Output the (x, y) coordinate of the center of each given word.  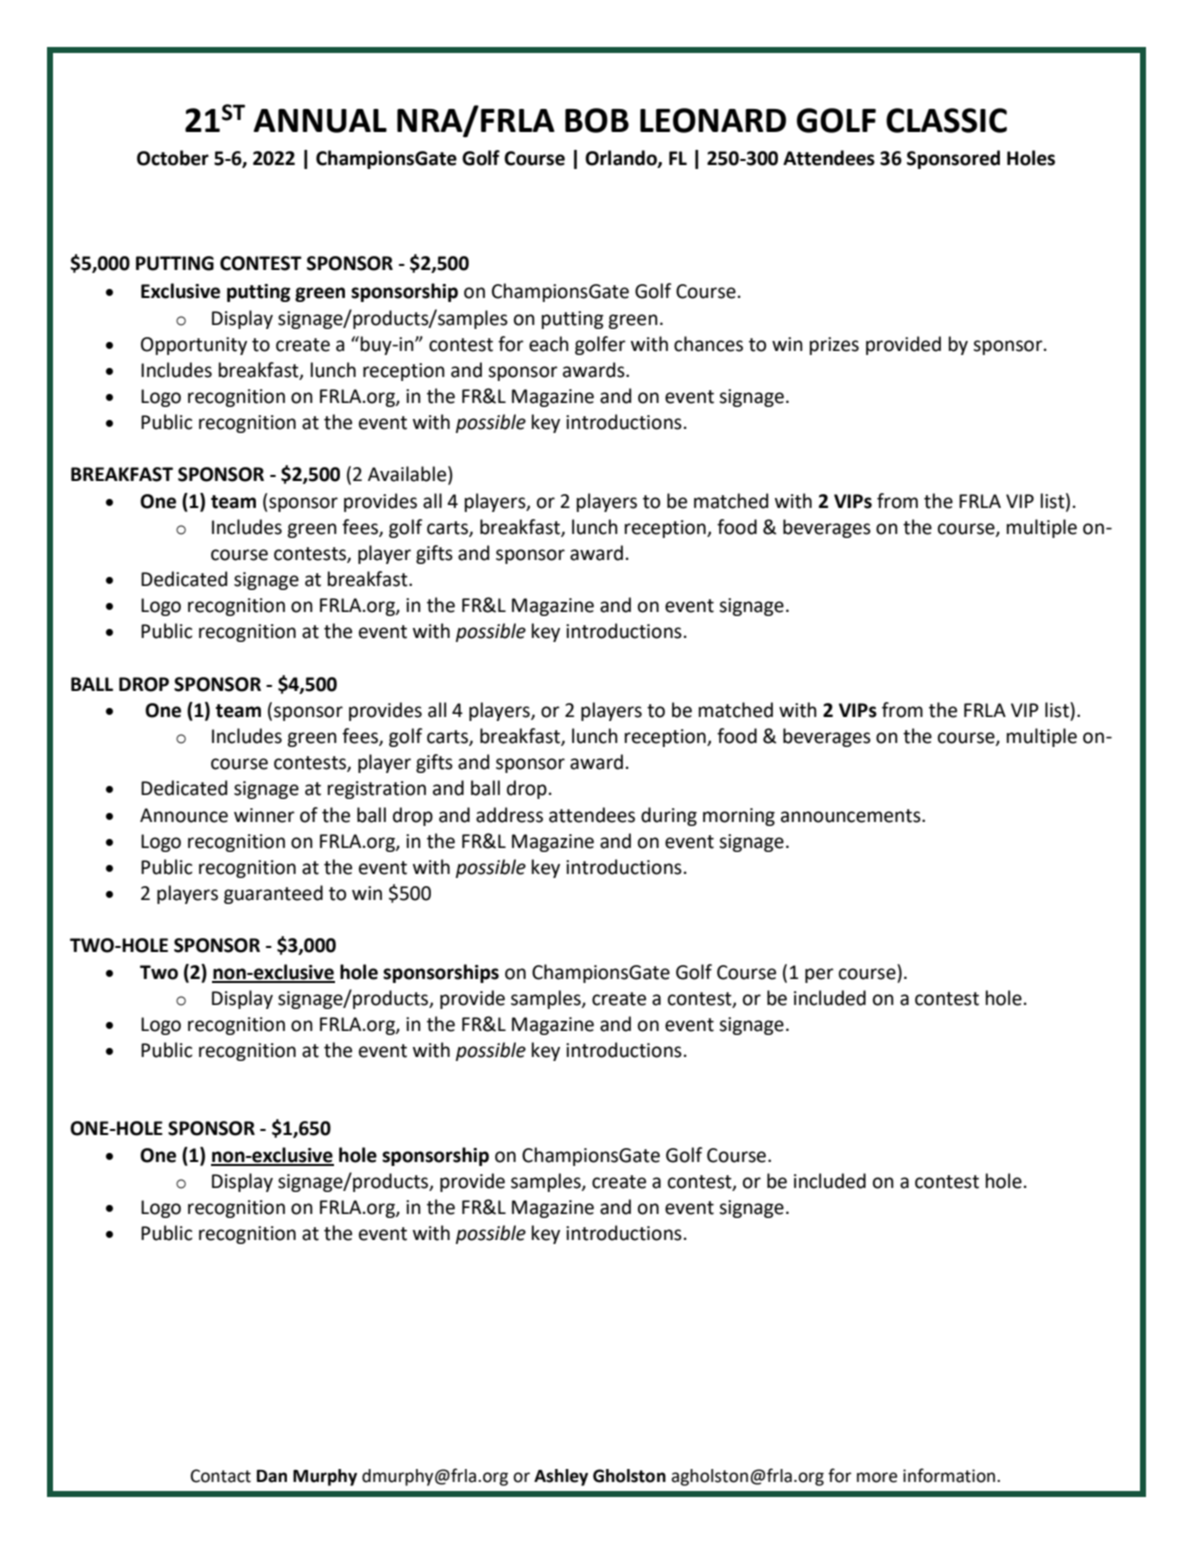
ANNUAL (320, 121)
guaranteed (273, 894)
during (669, 816)
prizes (834, 346)
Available (408, 475)
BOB (597, 120)
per (819, 975)
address (509, 815)
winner (264, 815)
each (549, 344)
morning (739, 817)
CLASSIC (946, 120)
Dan (272, 1476)
